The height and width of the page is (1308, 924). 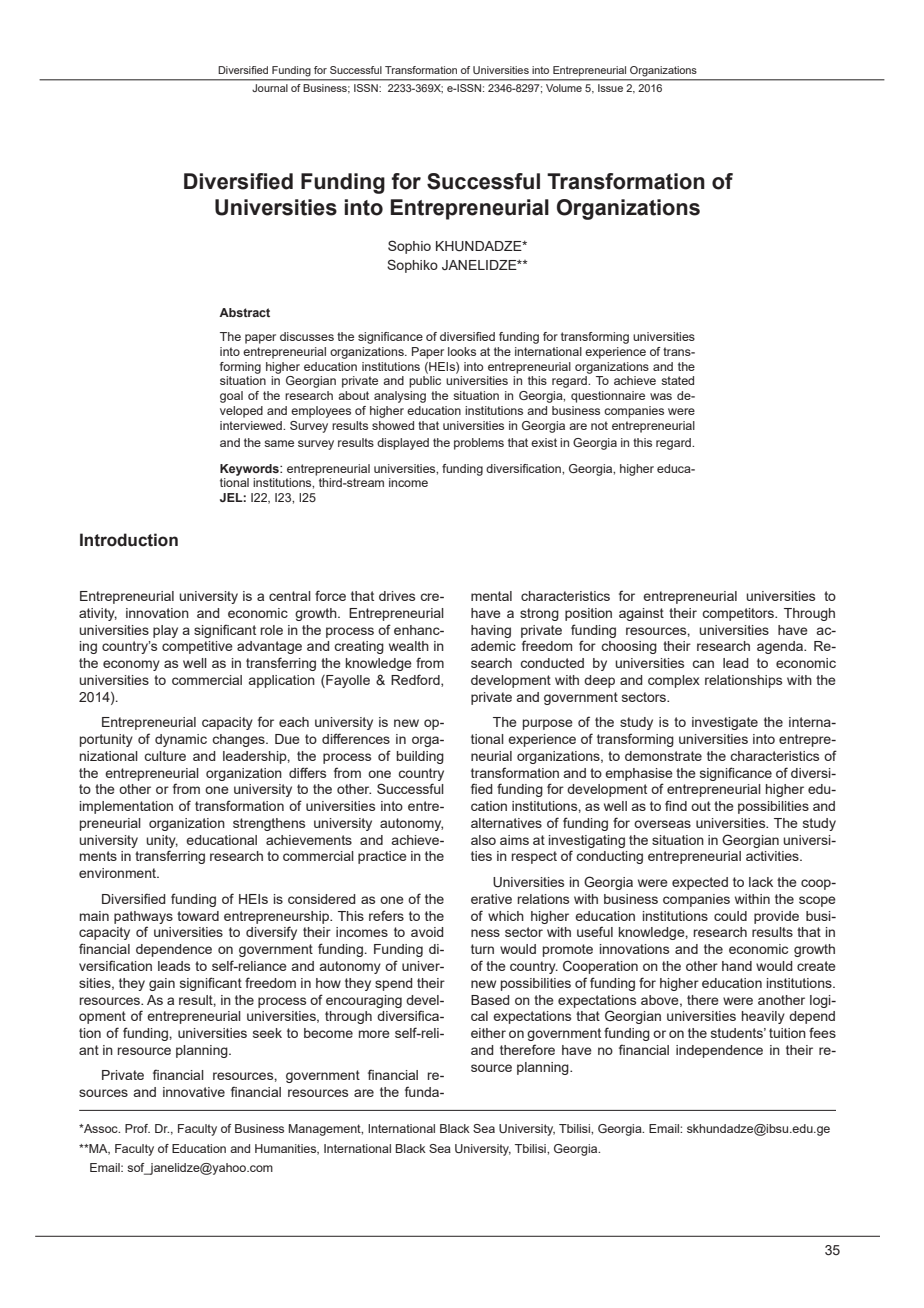 What do you see at coordinates (610, 88) in the page?
I see `Issue` at bounding box center [610, 88].
